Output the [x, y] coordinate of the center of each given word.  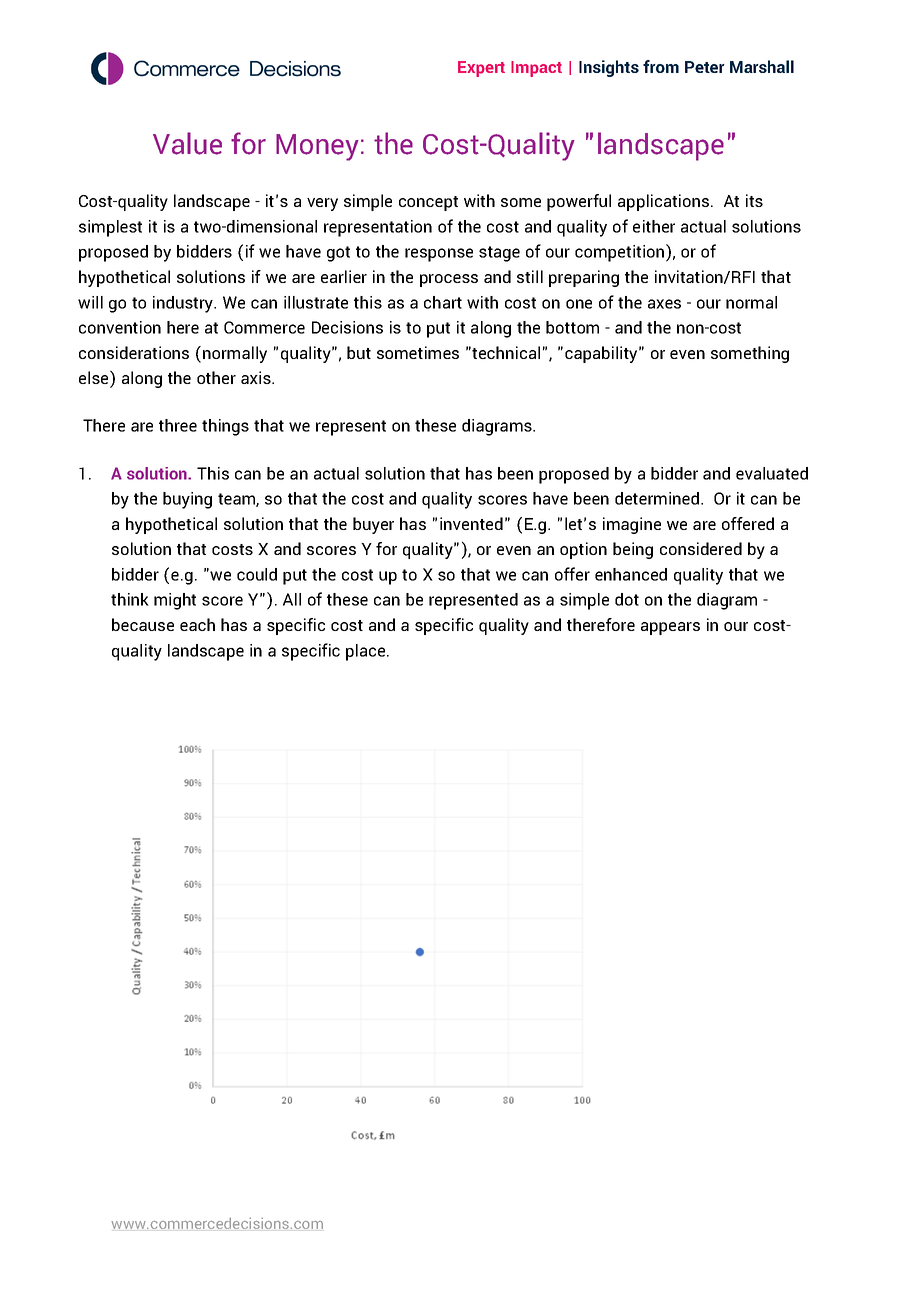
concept [428, 203]
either [654, 226]
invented [471, 523]
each [197, 624]
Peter [705, 67]
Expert [481, 69]
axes [664, 304]
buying [187, 500]
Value [187, 143]
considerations [134, 352]
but [359, 352]
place [367, 652]
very [322, 204]
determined [657, 498]
